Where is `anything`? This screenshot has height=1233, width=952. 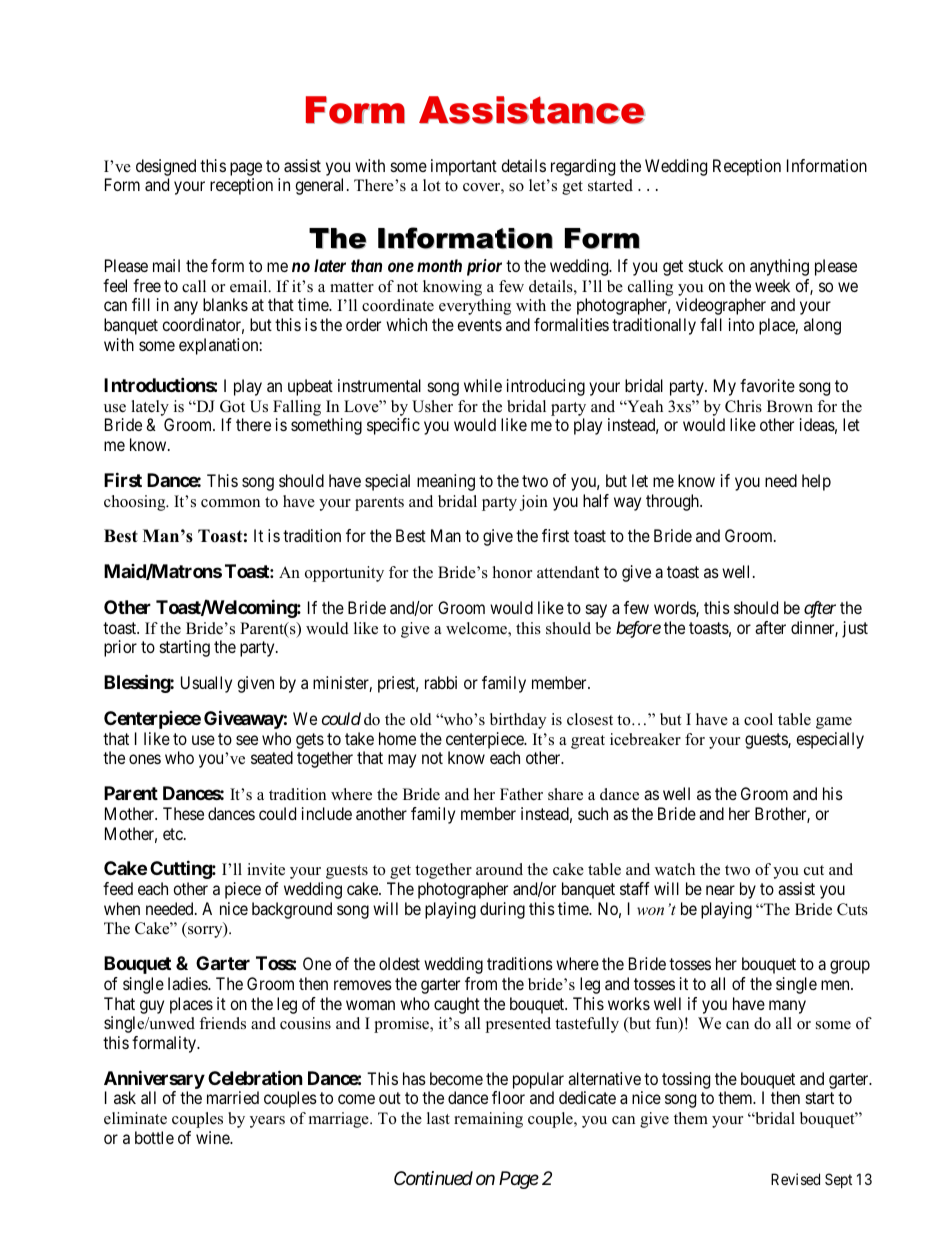 anything is located at coordinates (779, 267).
